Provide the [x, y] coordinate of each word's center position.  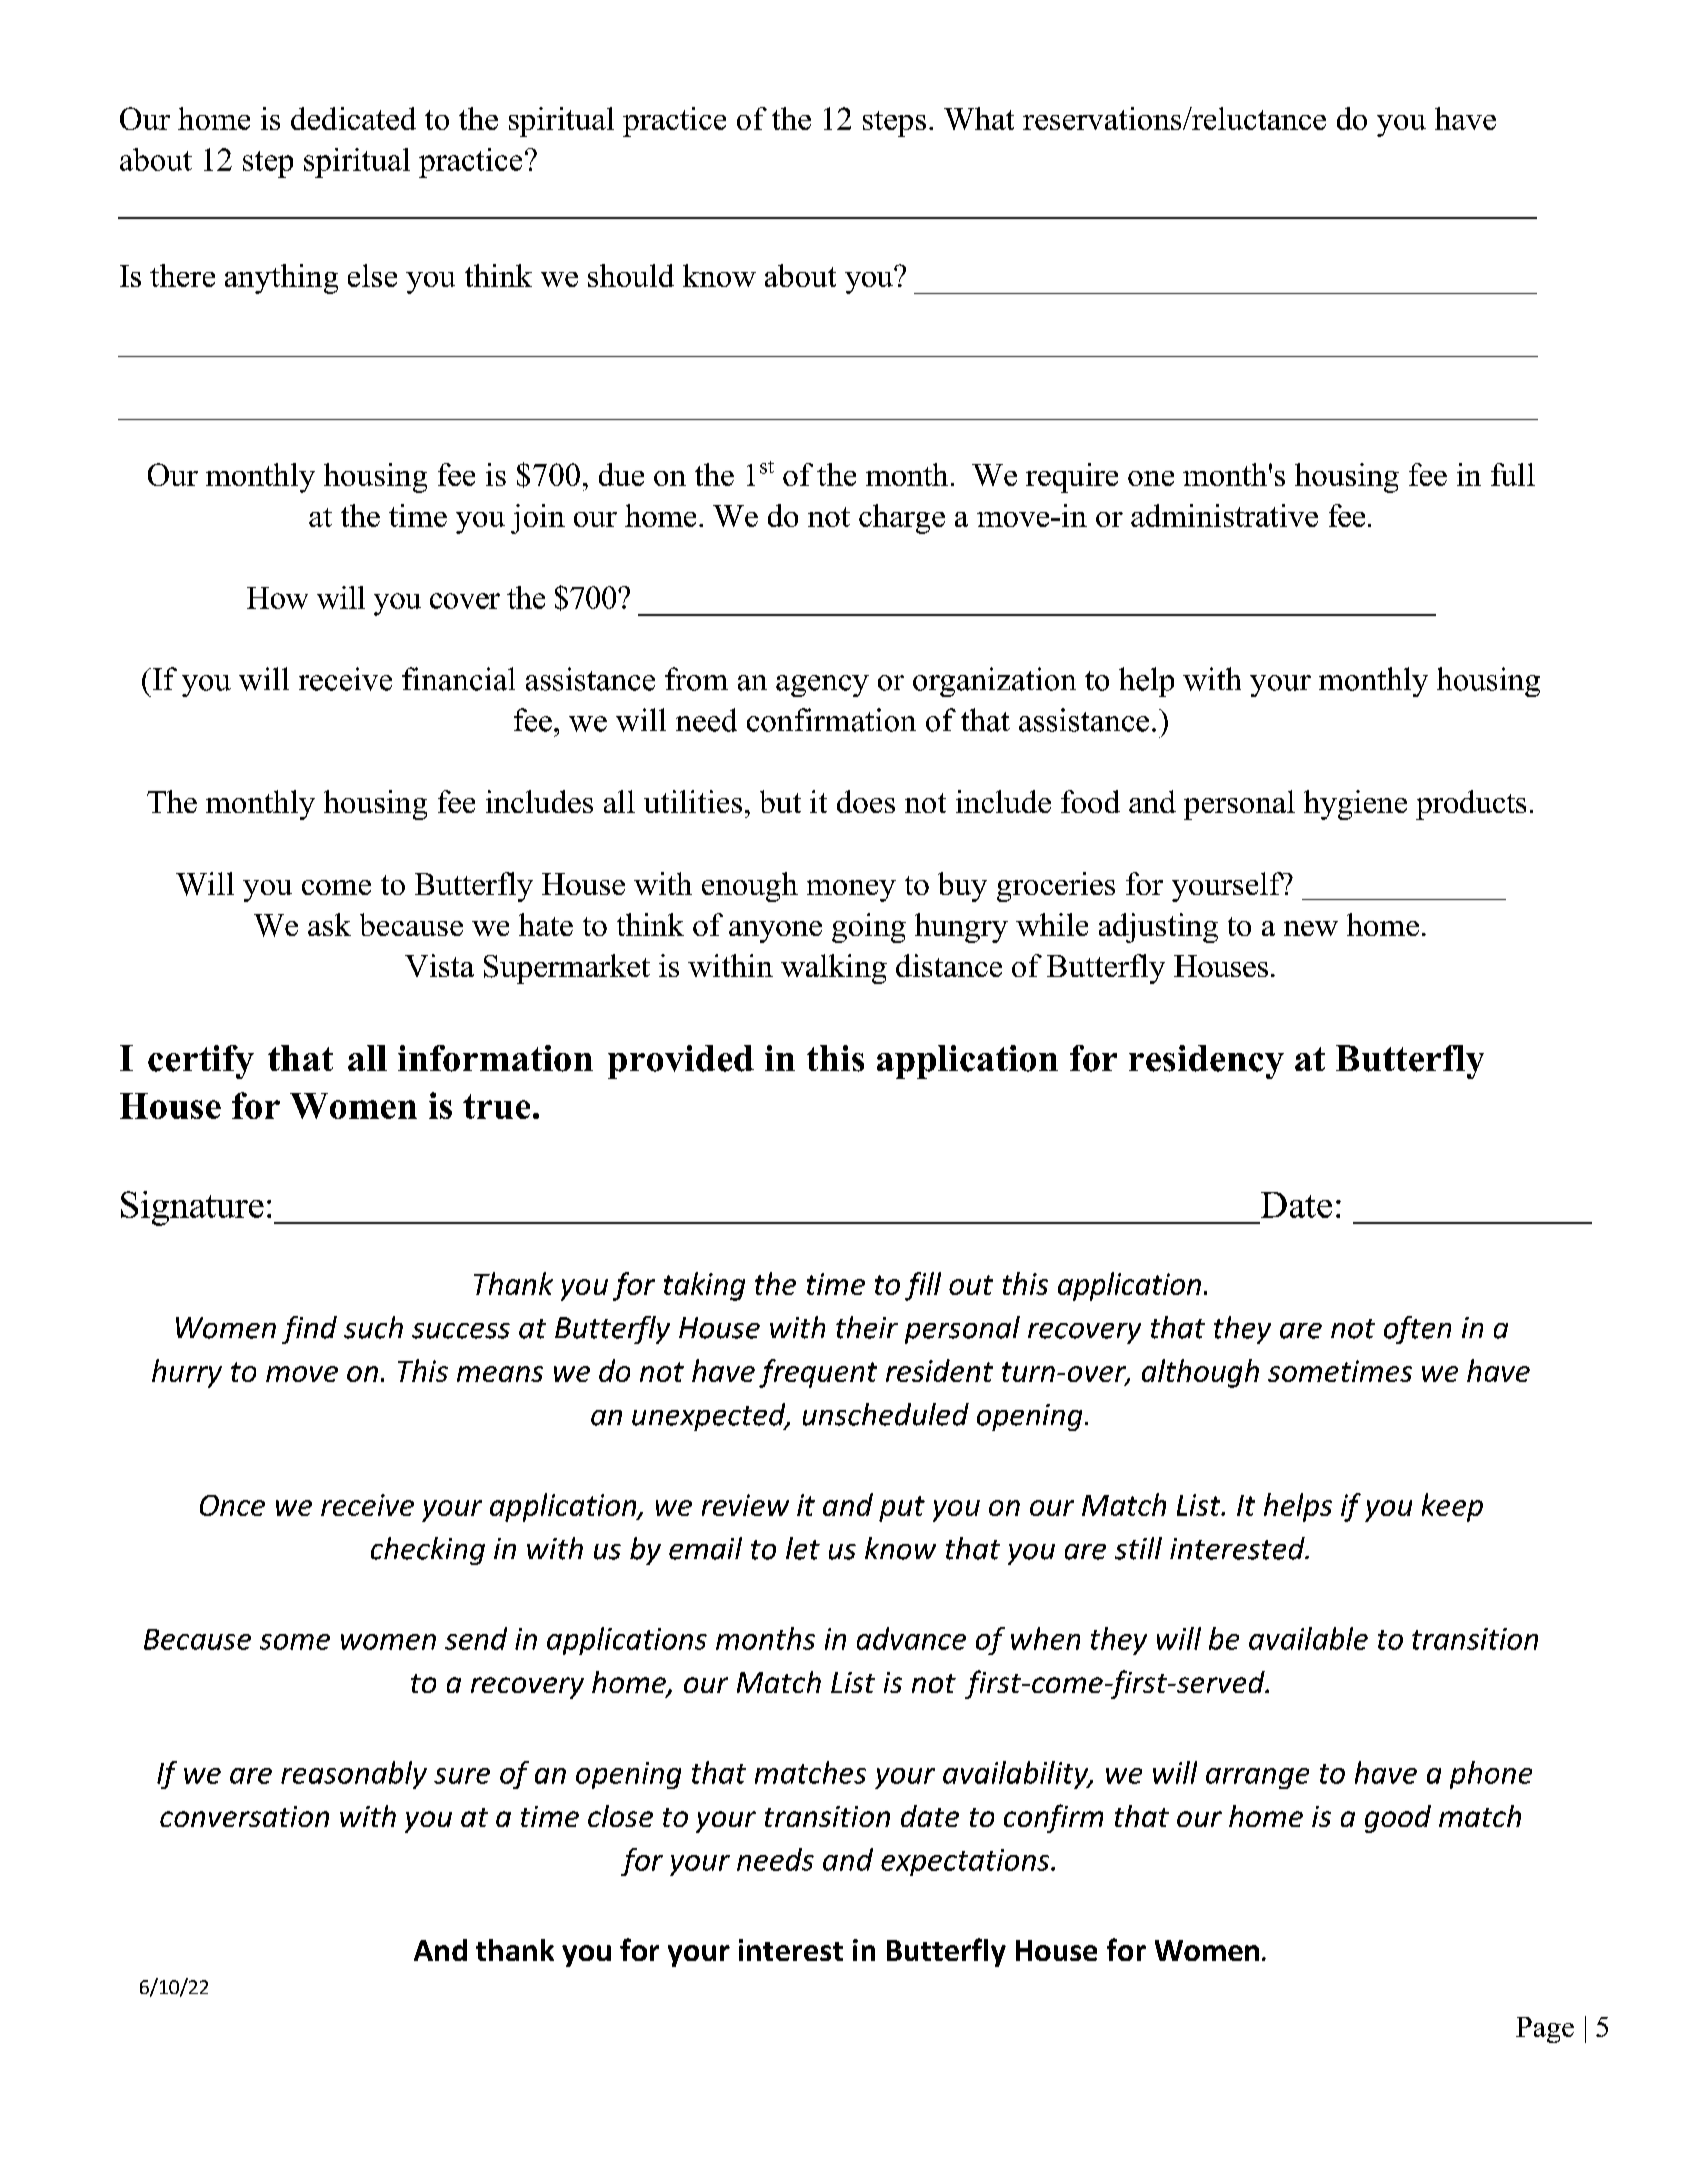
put [902, 1509]
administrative [1224, 515]
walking [834, 969]
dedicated [353, 118]
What [979, 118]
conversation [244, 1816]
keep [1452, 1507]
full [1513, 474]
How [277, 598]
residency [1206, 1062]
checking [428, 1551]
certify [201, 1062]
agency [822, 686]
